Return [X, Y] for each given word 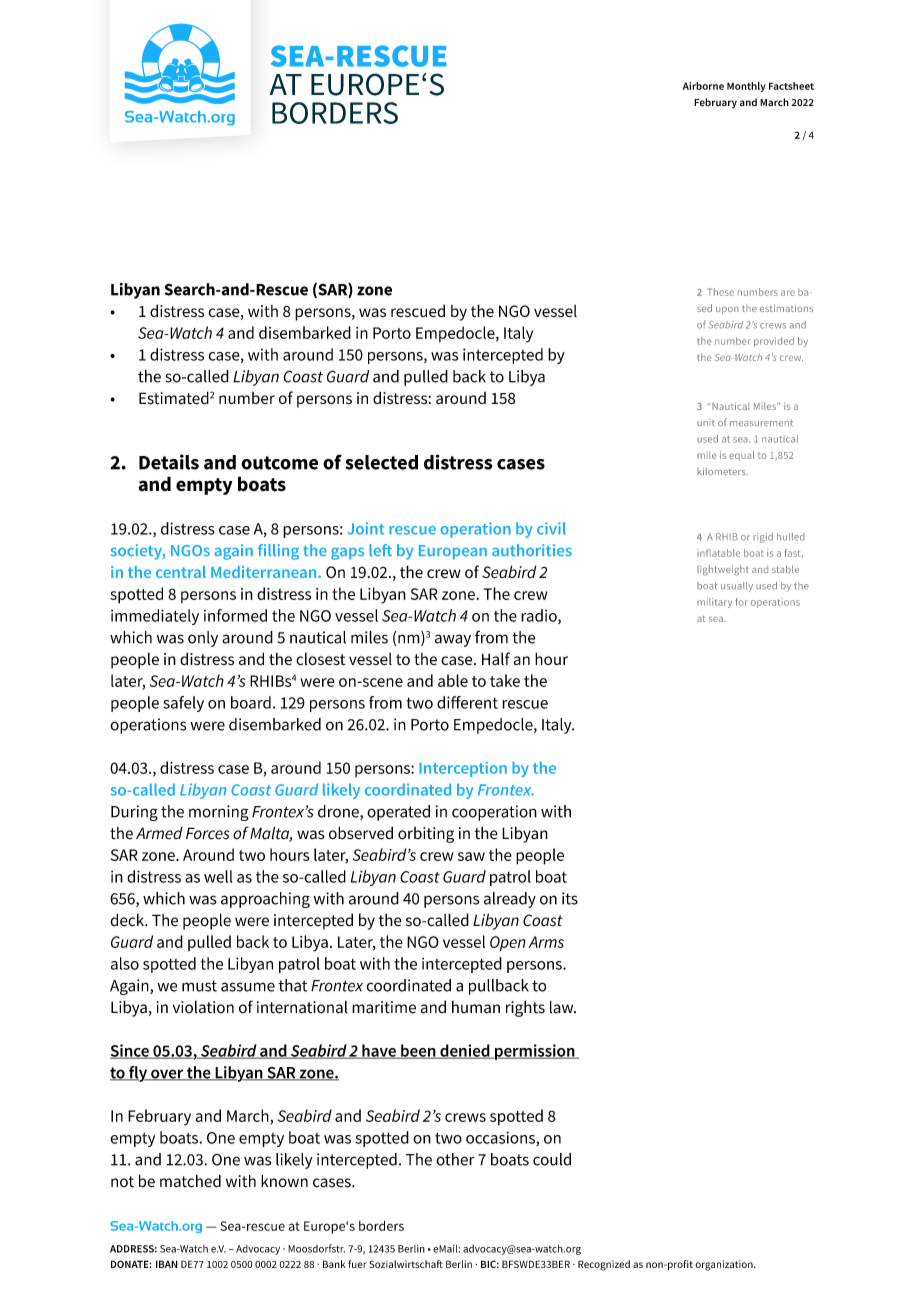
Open [508, 944]
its [570, 898]
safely [183, 704]
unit [706, 422]
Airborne [703, 86]
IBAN [167, 1264]
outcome [279, 463]
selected [381, 462]
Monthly [746, 87]
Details [169, 462]
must [199, 986]
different [467, 702]
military [714, 603]
